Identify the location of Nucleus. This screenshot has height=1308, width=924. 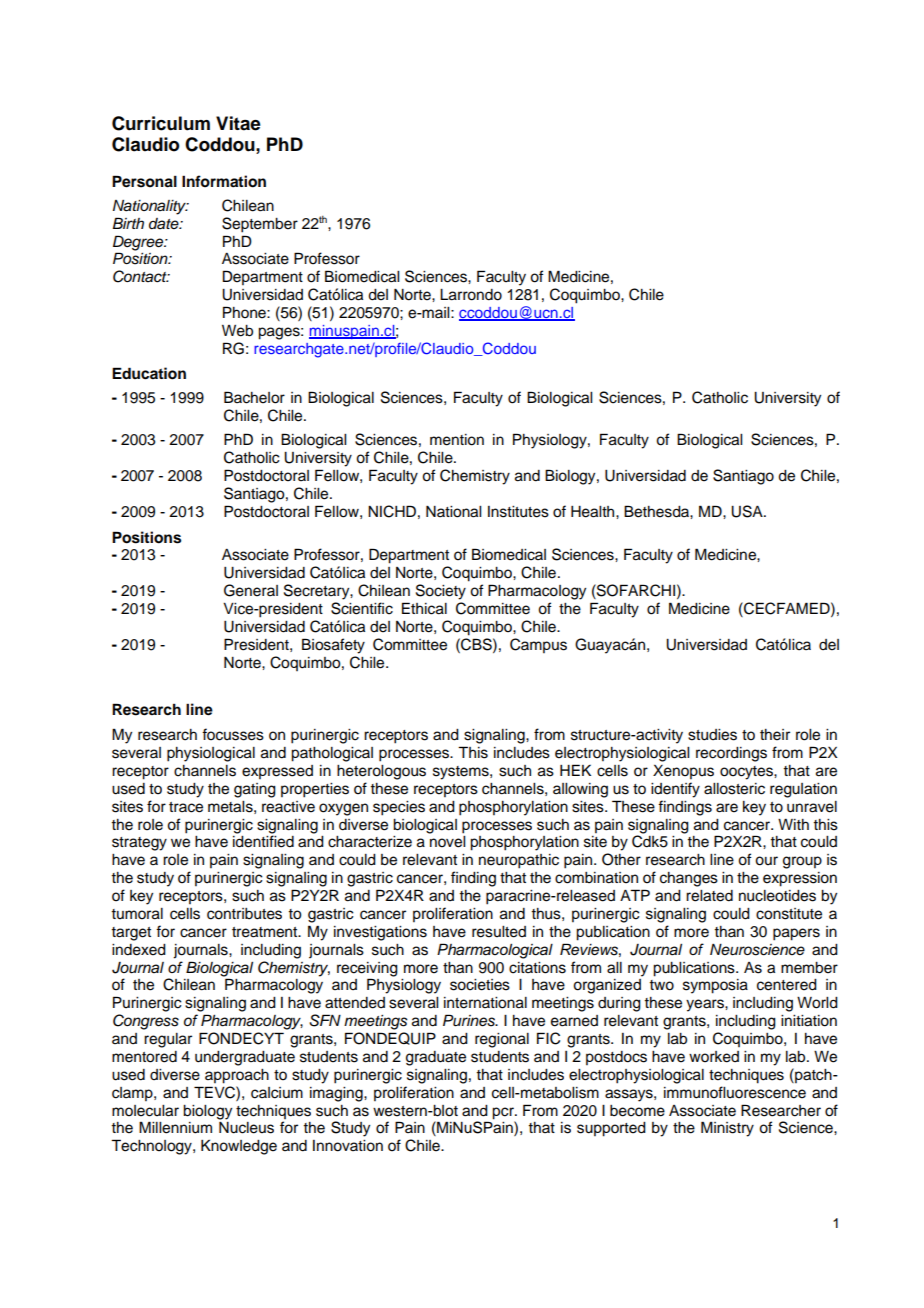
(246, 1128).
